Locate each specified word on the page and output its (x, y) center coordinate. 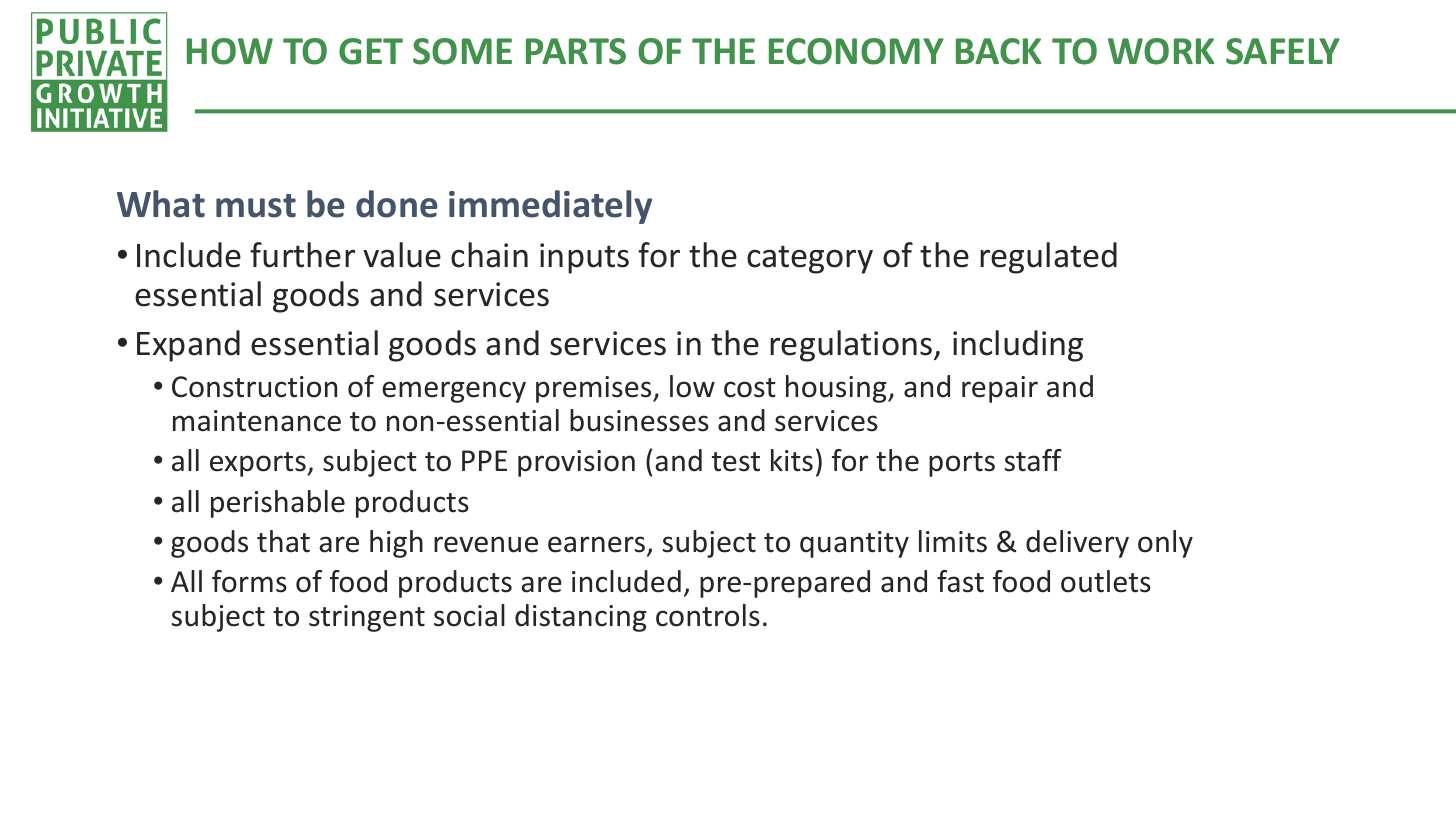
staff (1033, 460)
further (302, 255)
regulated (1048, 258)
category (810, 259)
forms (249, 581)
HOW (230, 51)
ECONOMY (856, 51)
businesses (639, 420)
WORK (1161, 51)
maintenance (257, 421)
